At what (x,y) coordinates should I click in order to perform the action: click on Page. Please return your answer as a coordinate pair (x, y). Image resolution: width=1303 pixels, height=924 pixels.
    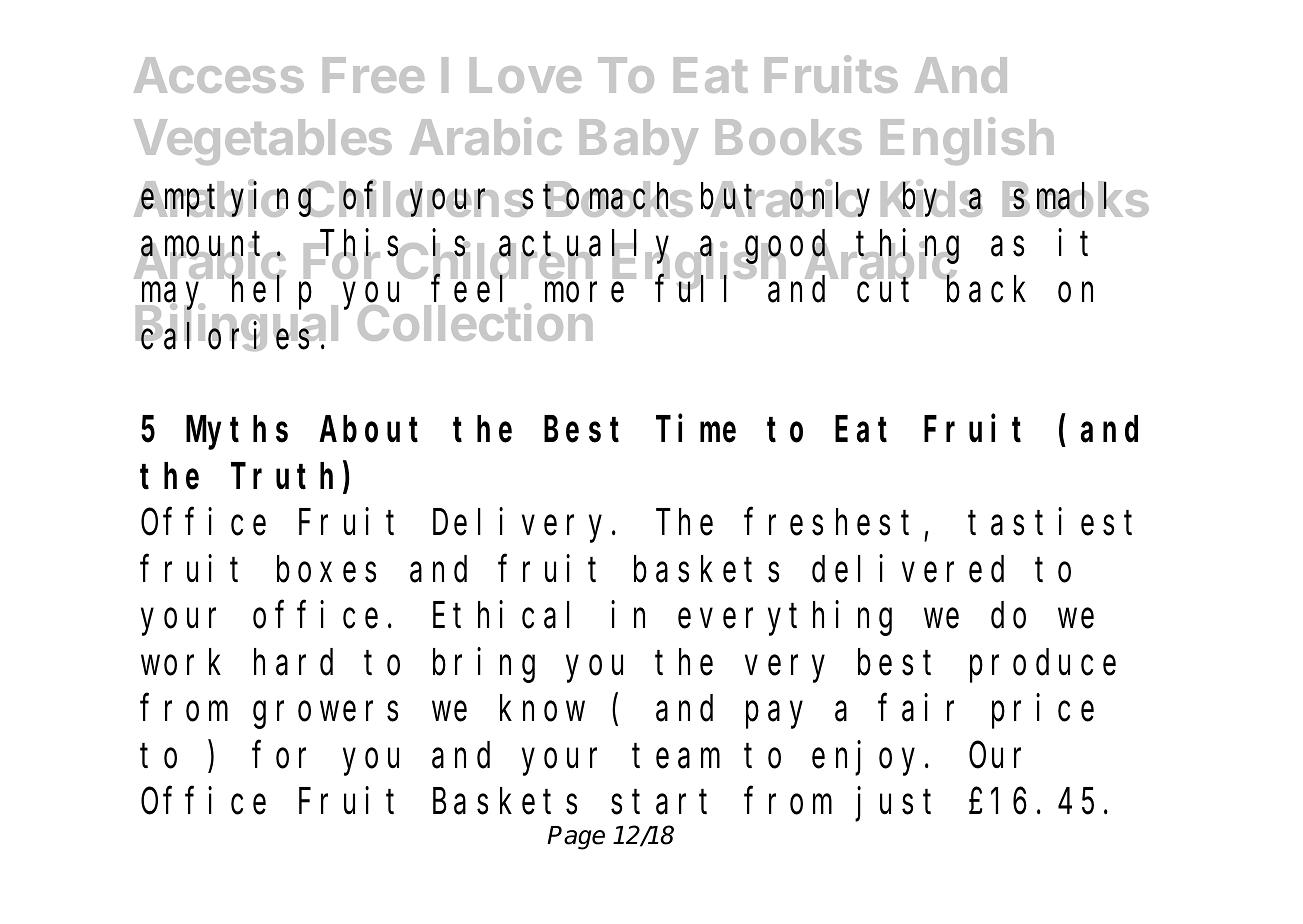
    Looking at the image, I should click on (576, 838).
